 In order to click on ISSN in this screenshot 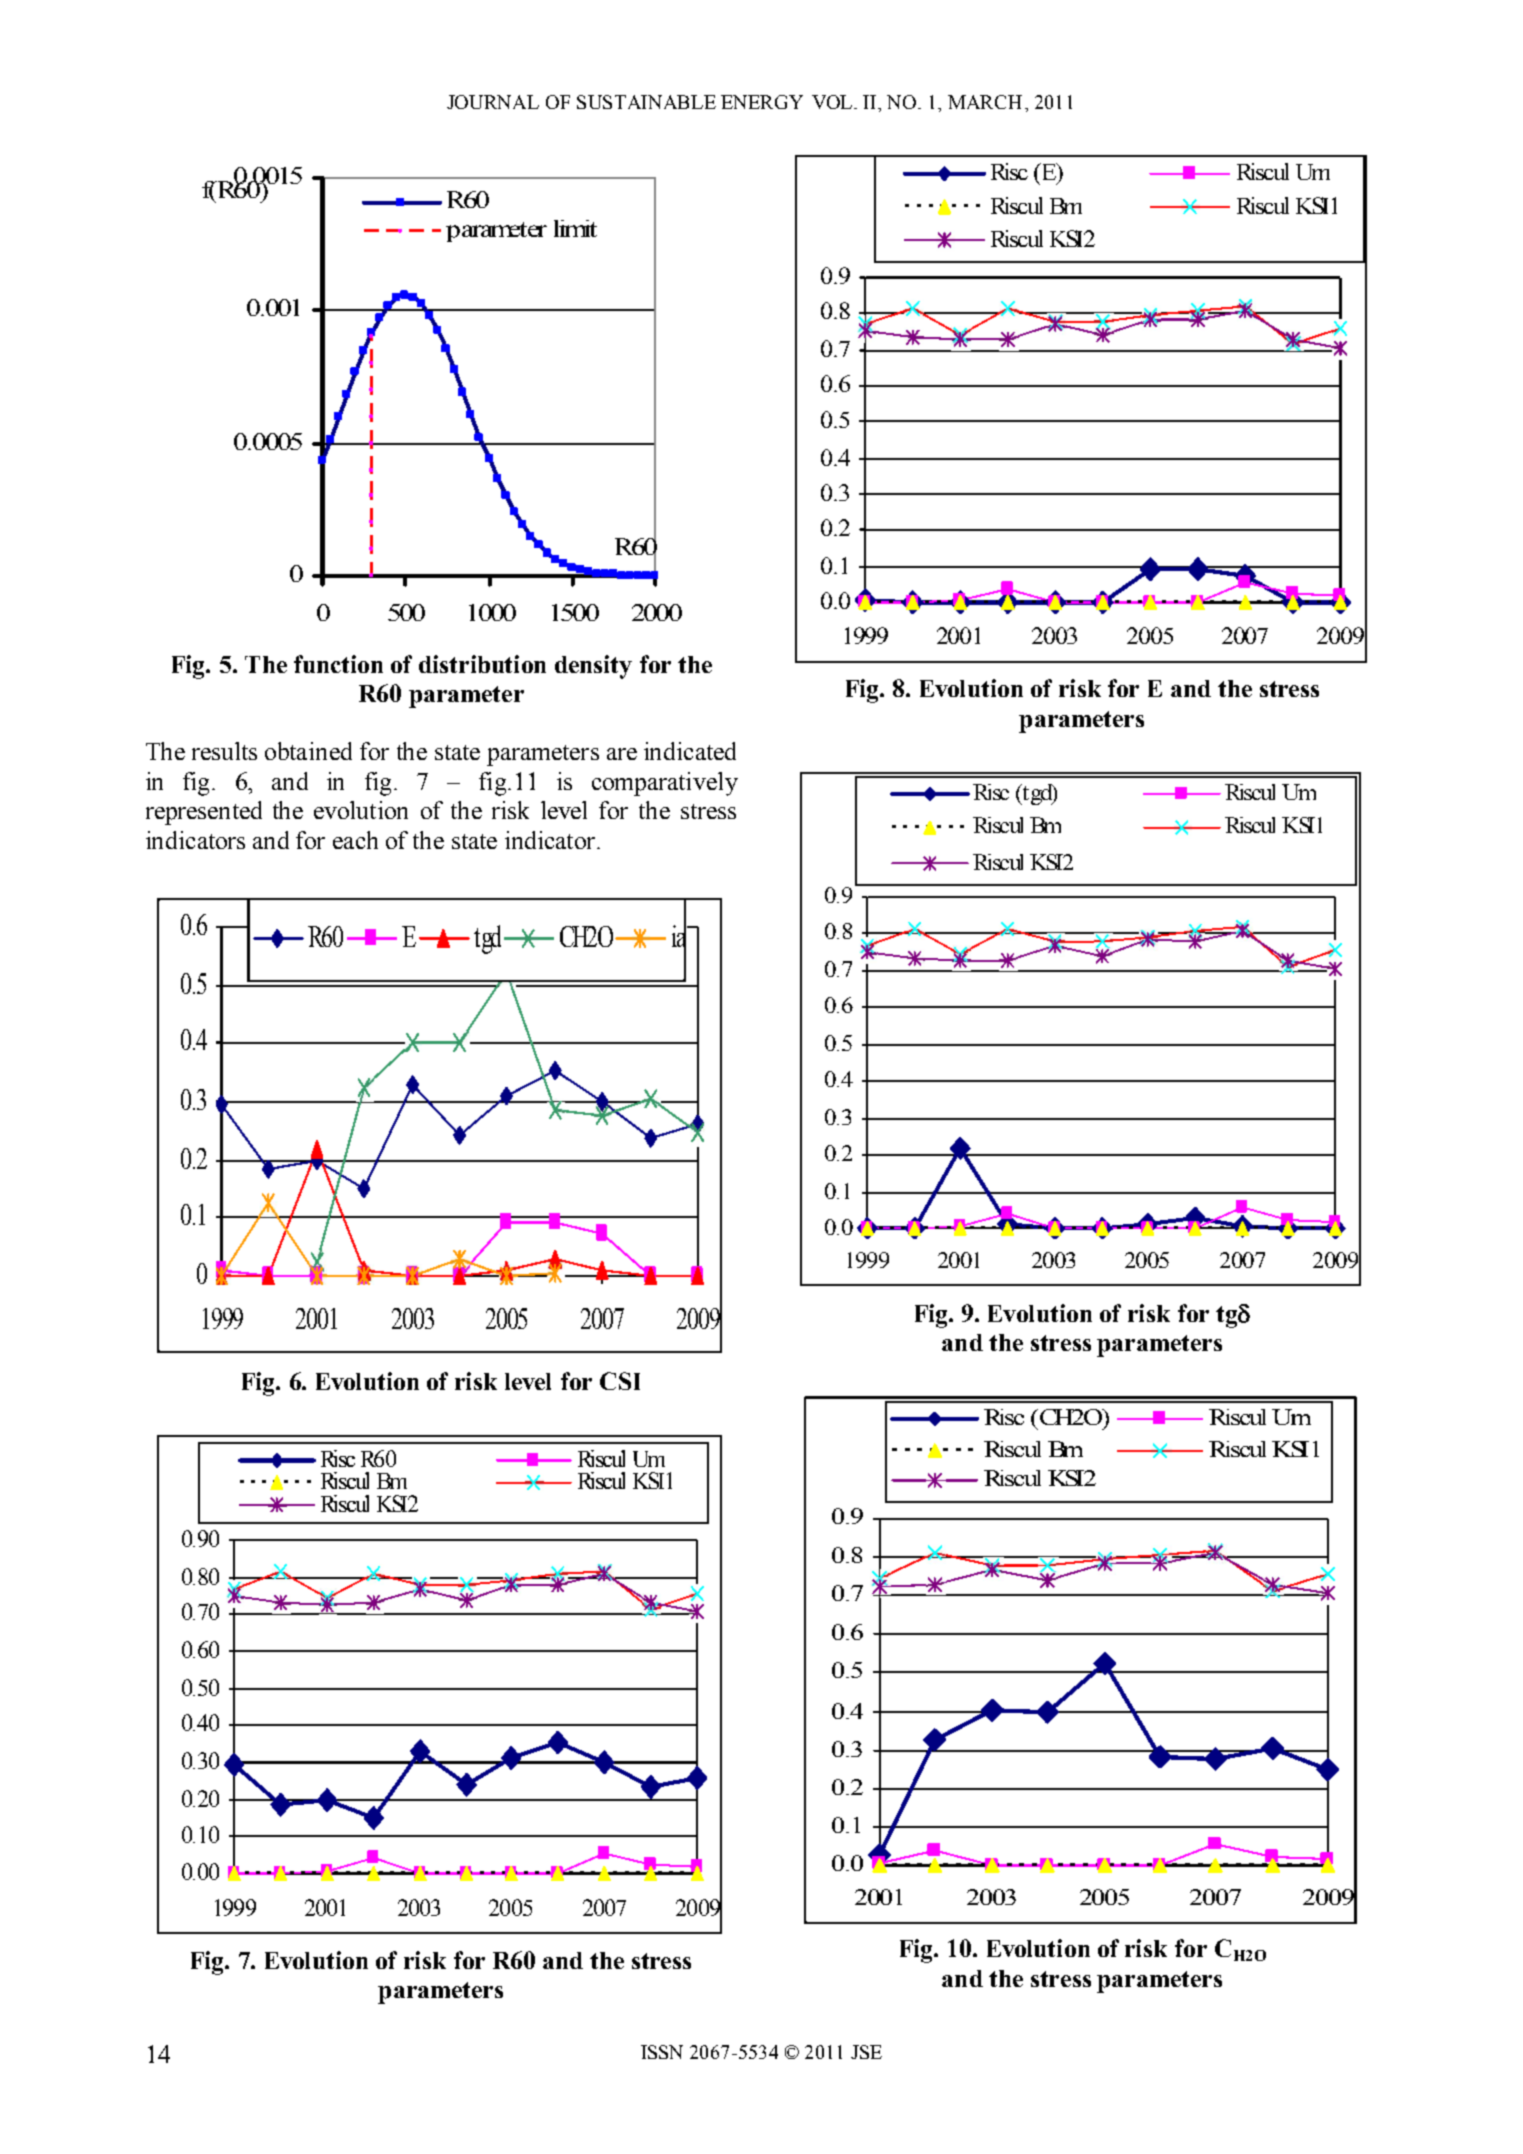, I will do `click(662, 2052)`.
